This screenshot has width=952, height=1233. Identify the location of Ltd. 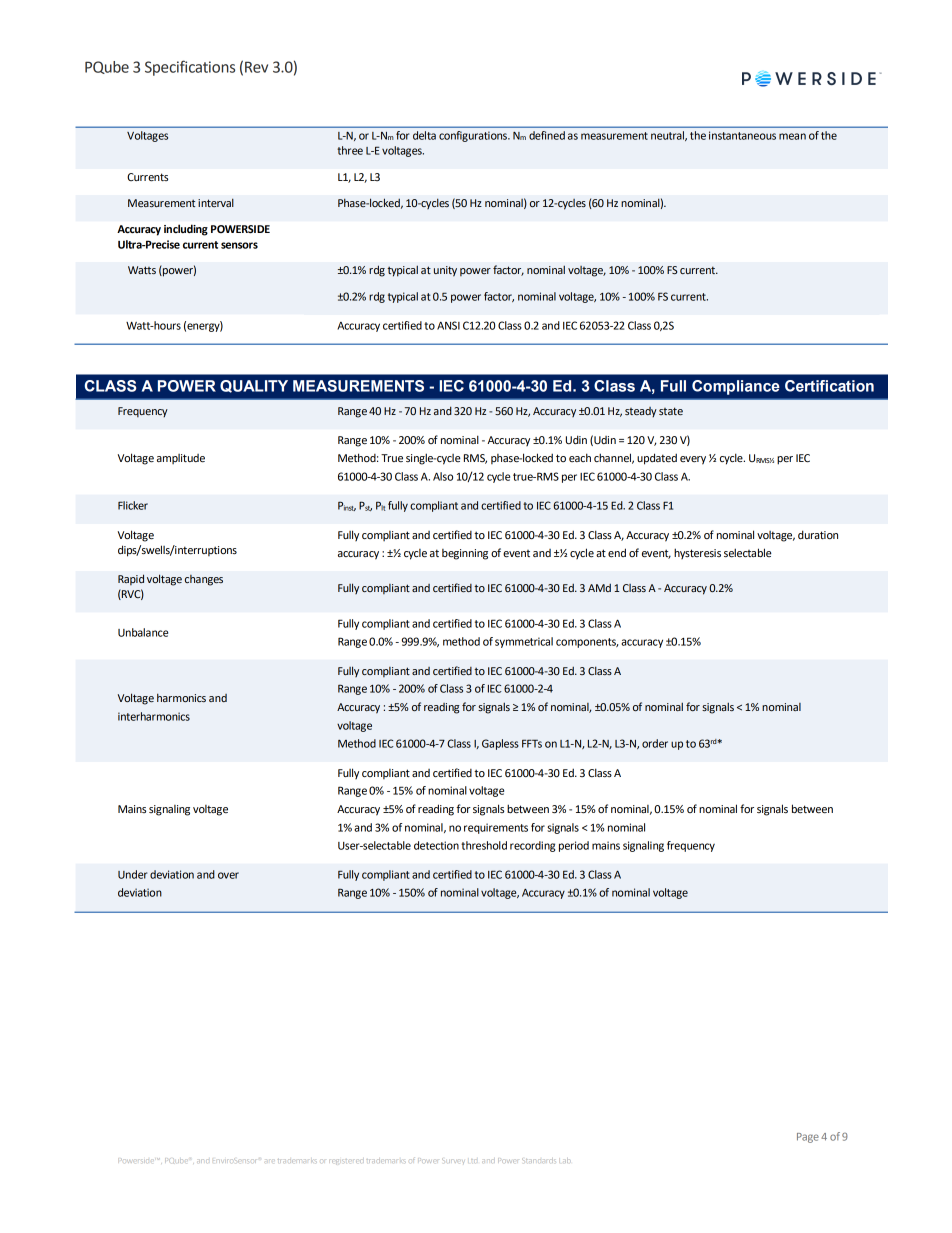
(473, 1161).
